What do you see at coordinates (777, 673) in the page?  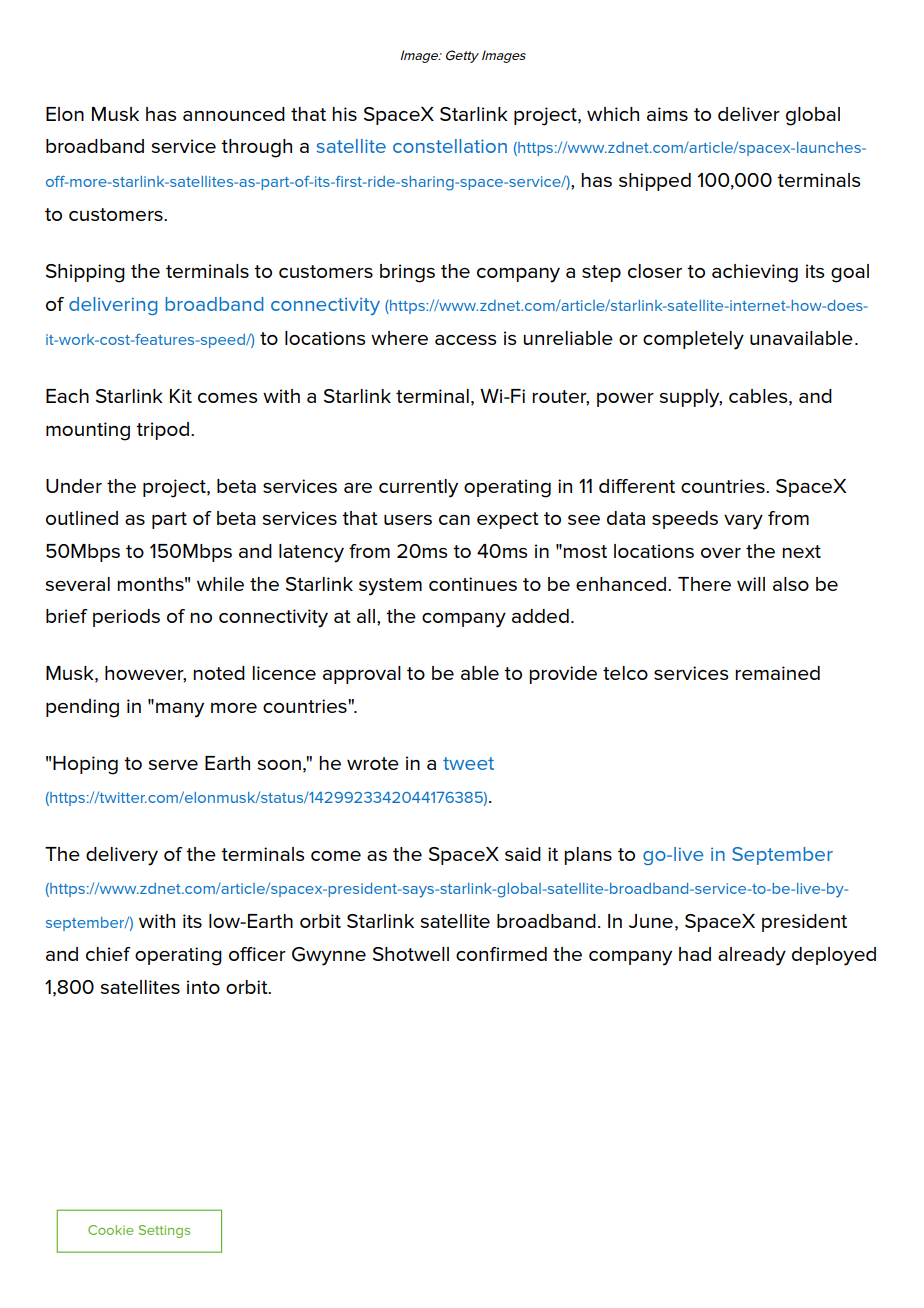 I see `remained` at bounding box center [777, 673].
